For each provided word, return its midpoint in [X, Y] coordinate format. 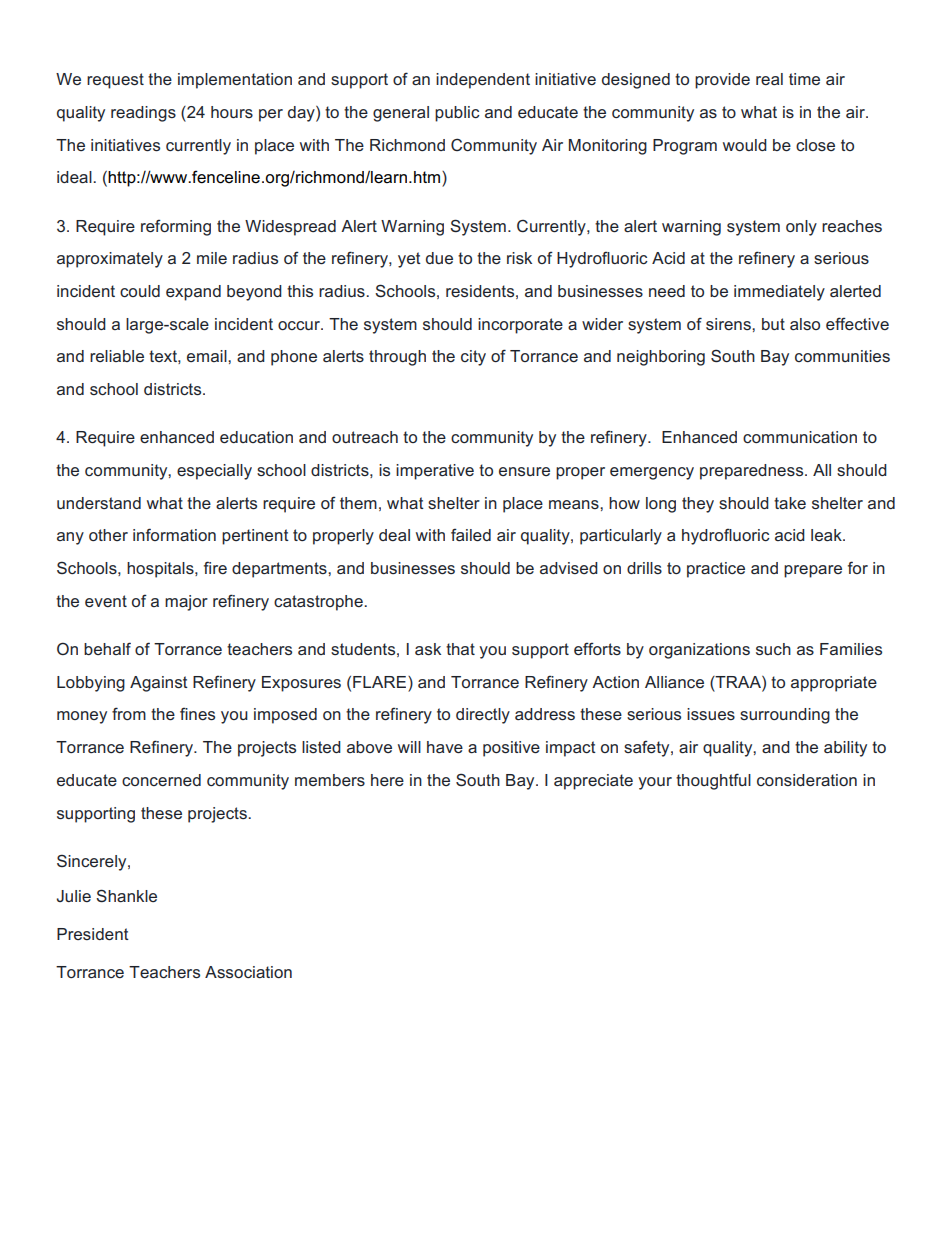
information [174, 534]
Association [248, 972]
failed [471, 535]
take [790, 503]
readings [143, 114]
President [93, 934]
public [457, 114]
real [769, 79]
